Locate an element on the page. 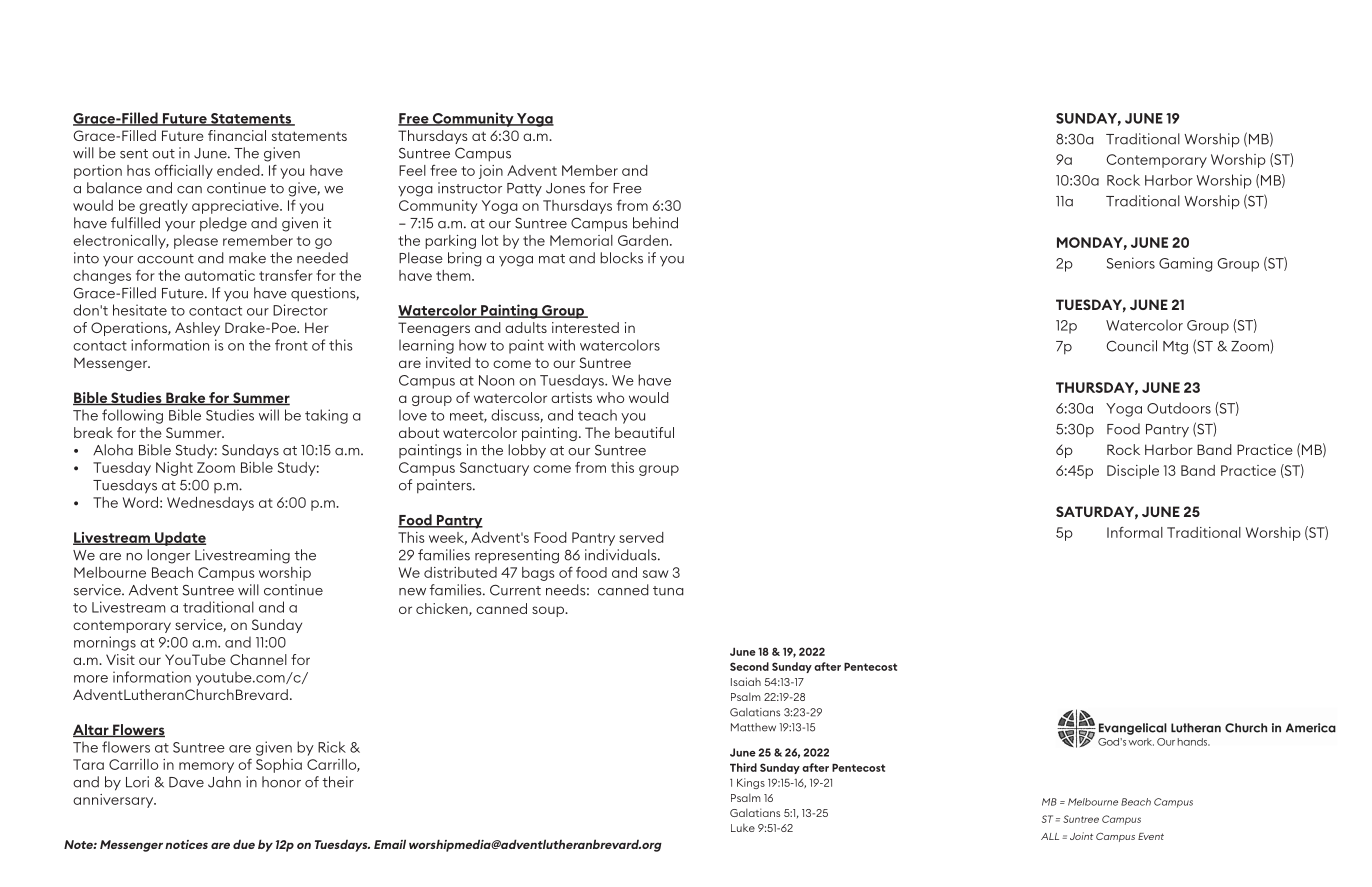 The image size is (1372, 887). Jahn is located at coordinates (224, 782).
